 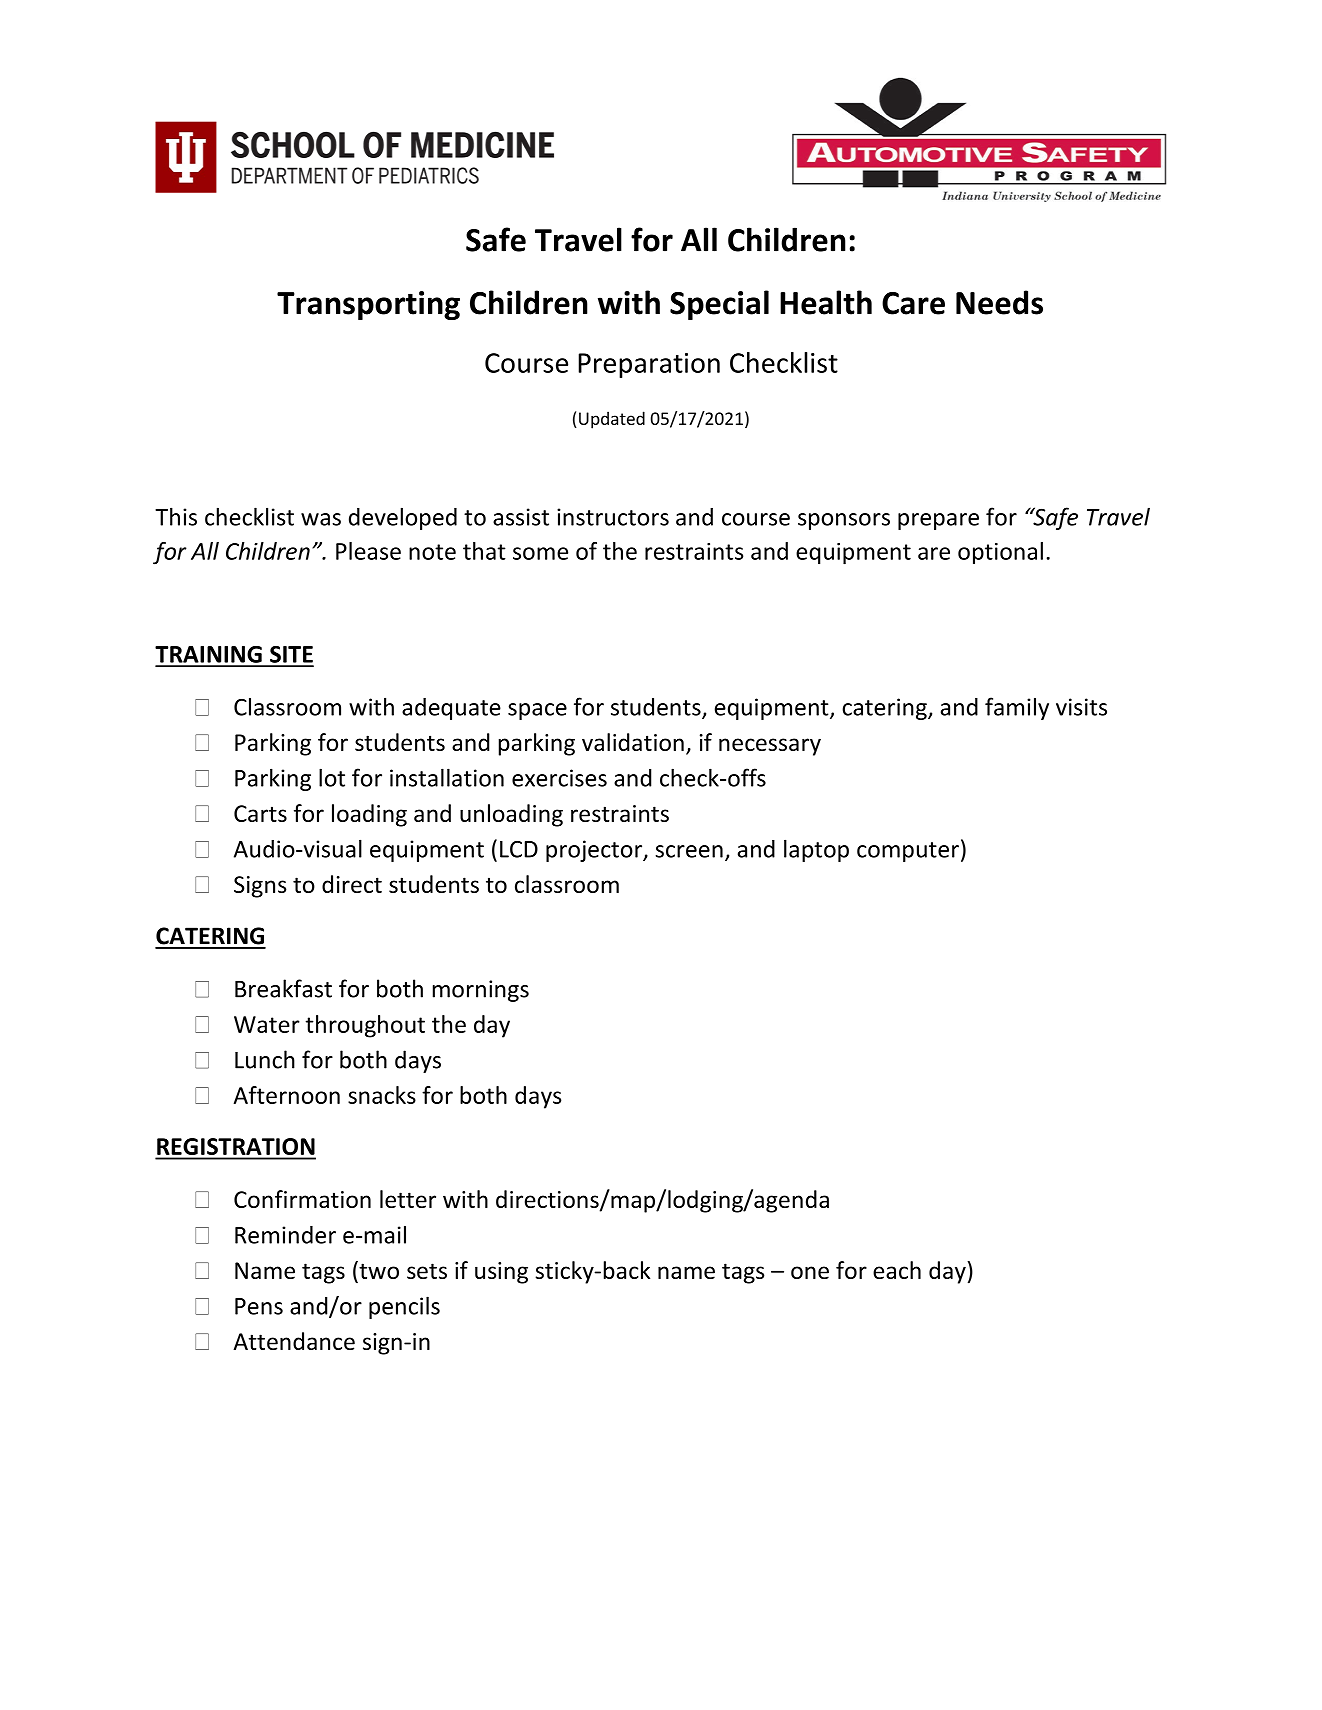 What do you see at coordinates (260, 813) in the screenshot?
I see `Carts` at bounding box center [260, 813].
